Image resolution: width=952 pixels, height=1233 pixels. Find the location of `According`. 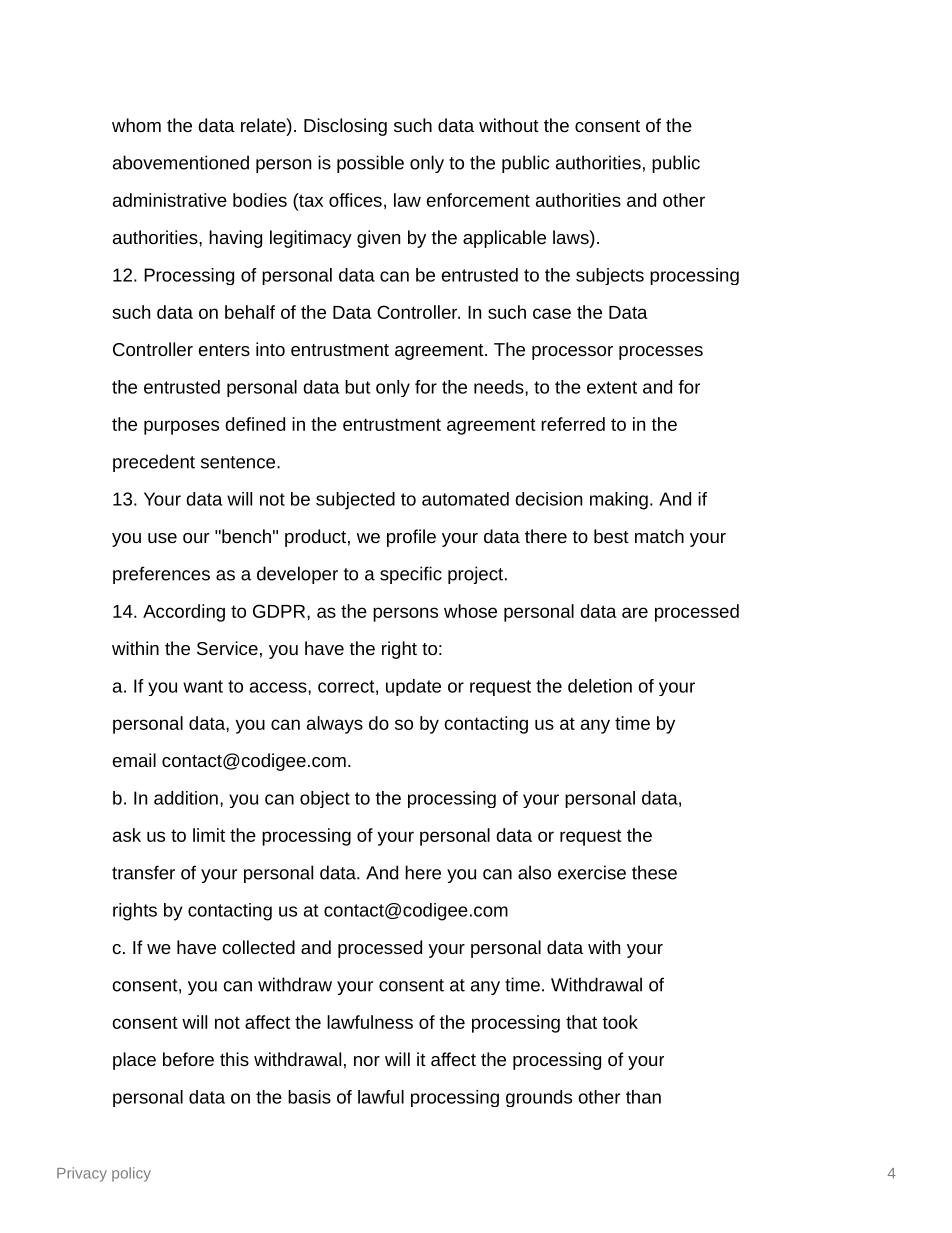

According is located at coordinates (184, 613).
